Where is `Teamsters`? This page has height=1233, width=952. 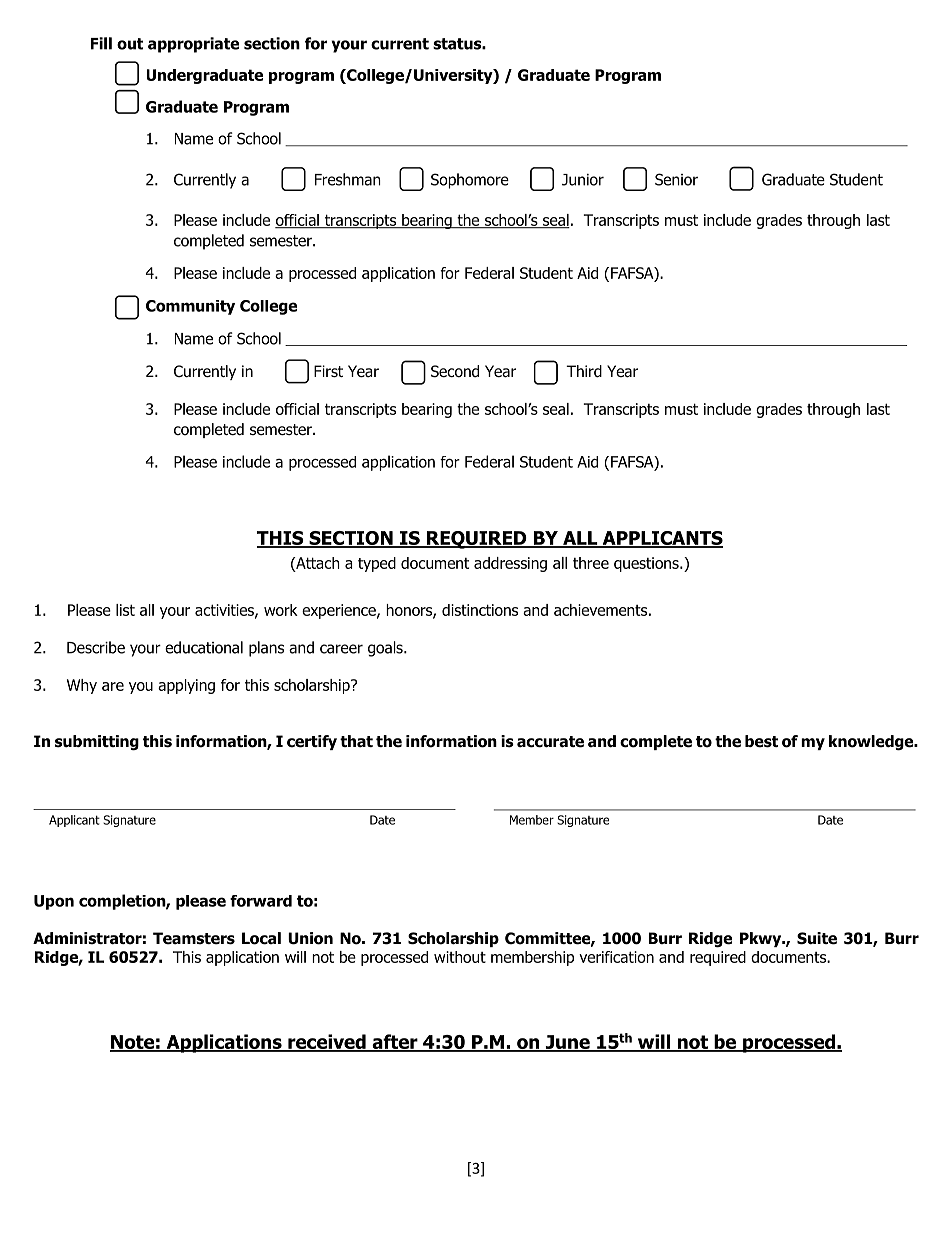
Teamsters is located at coordinates (194, 938).
